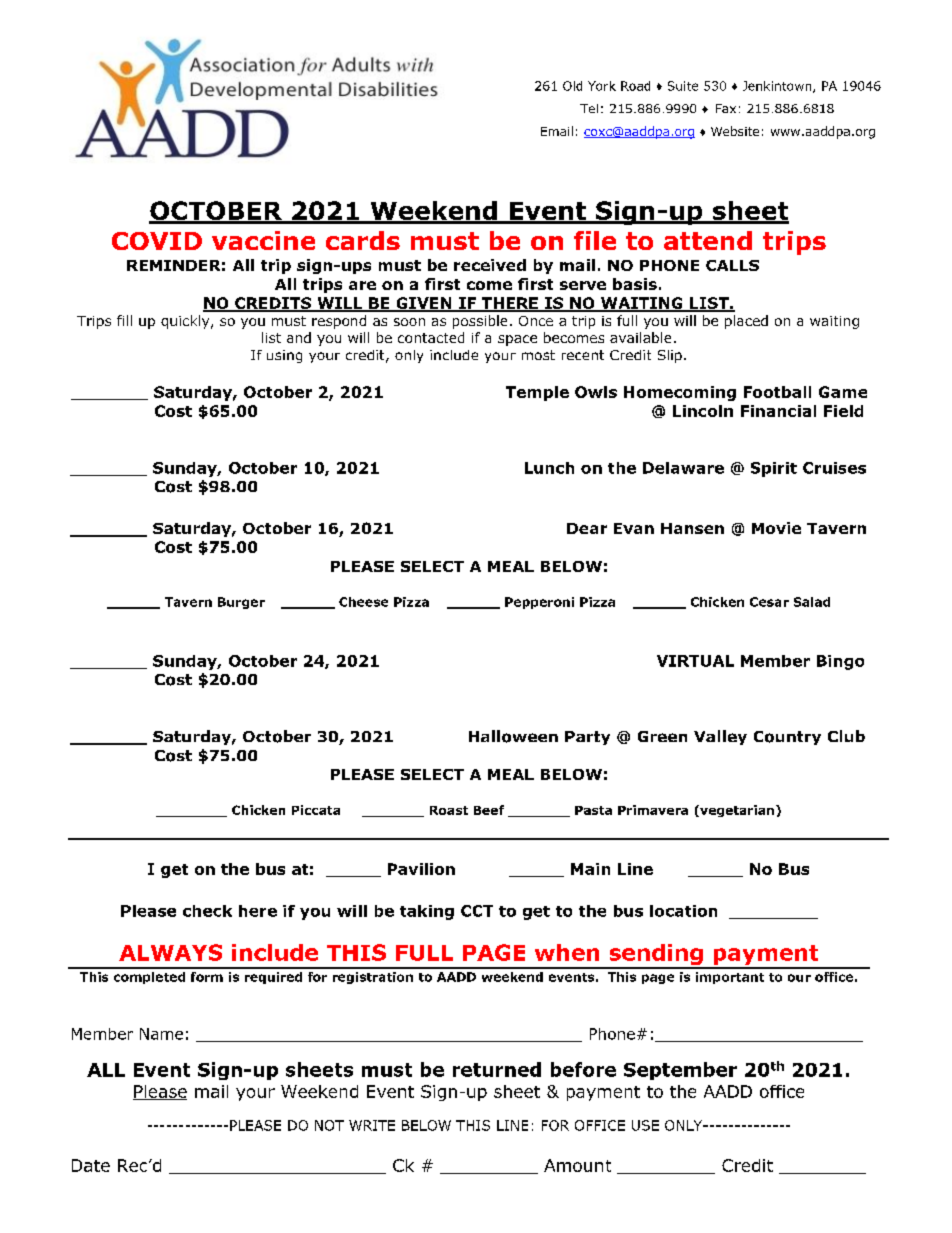 The height and width of the screenshot is (1233, 952). Describe the element at coordinates (497, 1069) in the screenshot. I see `returned` at that location.
